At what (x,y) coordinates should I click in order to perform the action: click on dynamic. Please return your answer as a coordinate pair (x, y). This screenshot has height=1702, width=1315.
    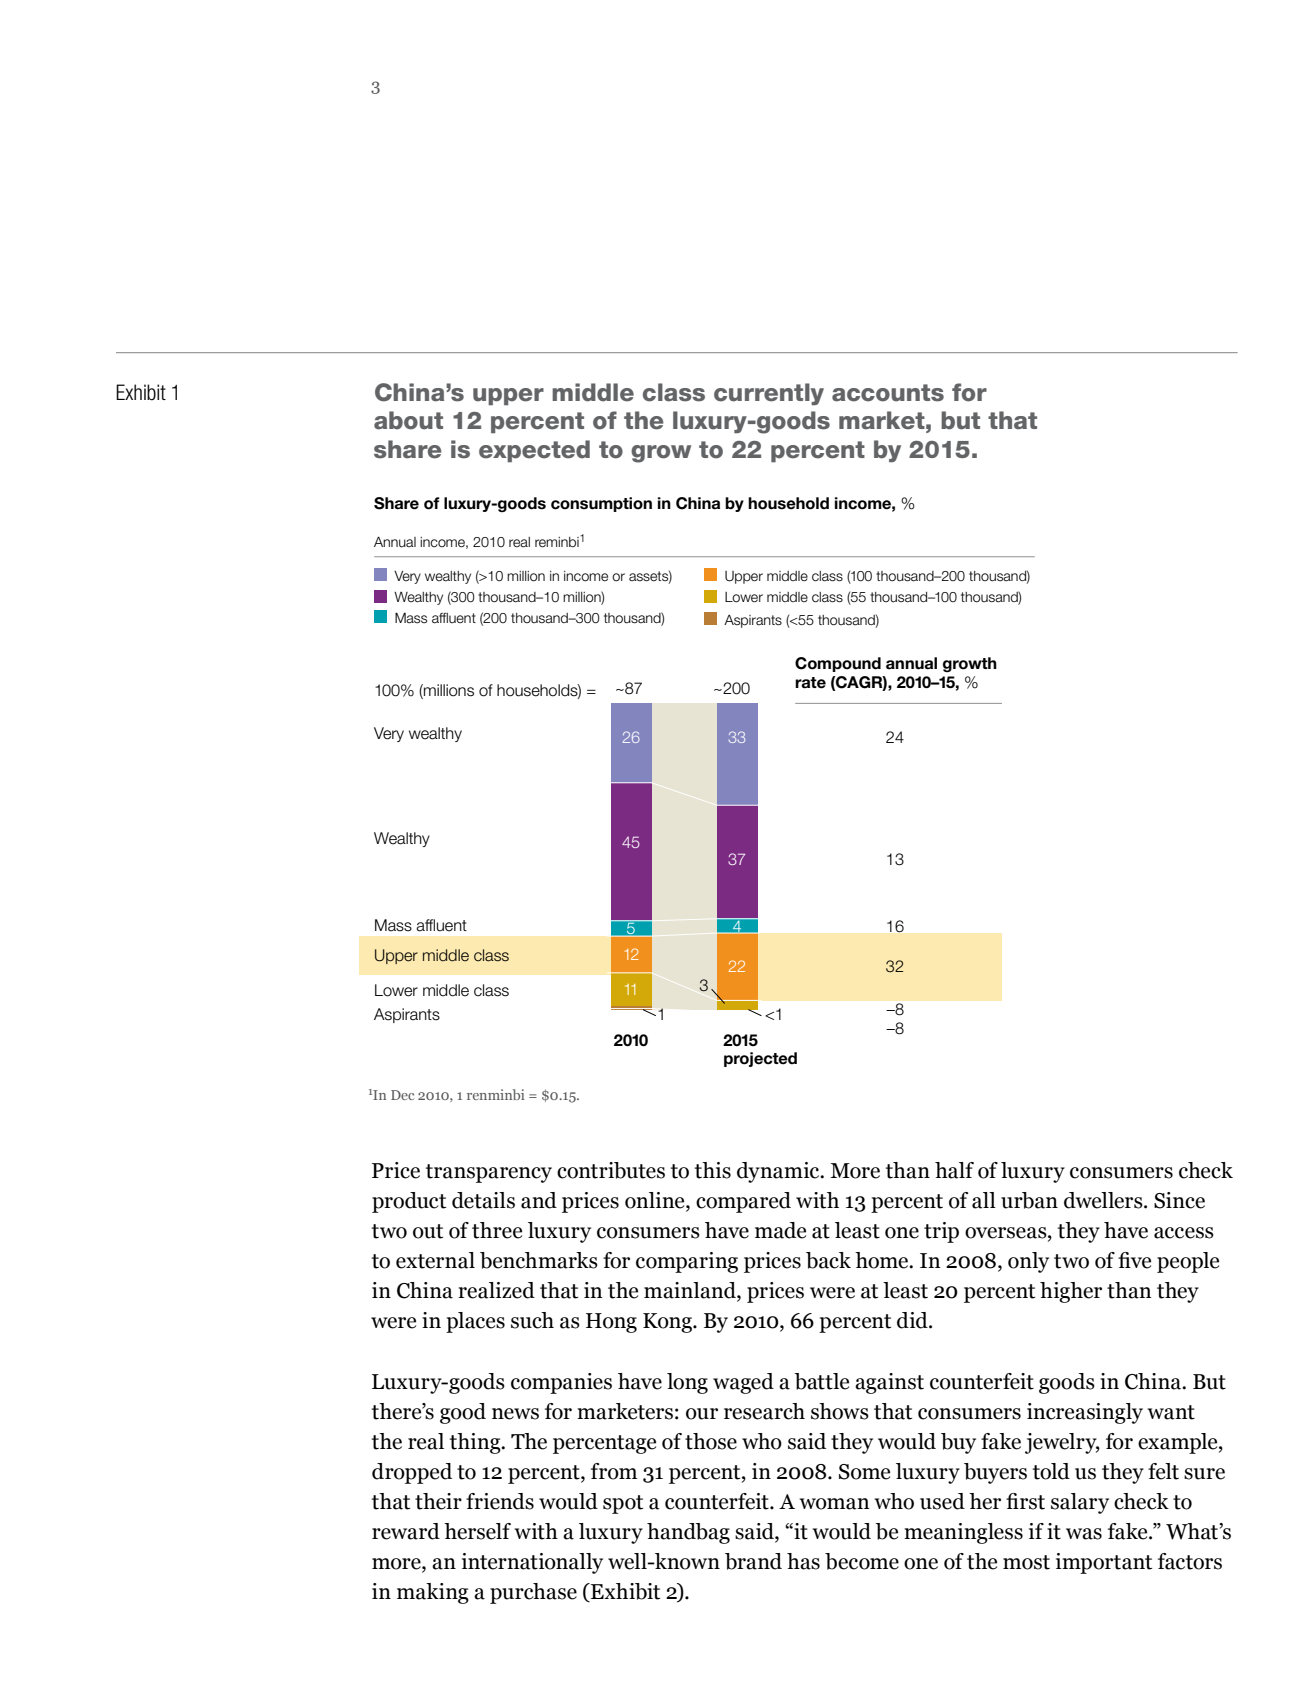
    Looking at the image, I should click on (779, 1172).
